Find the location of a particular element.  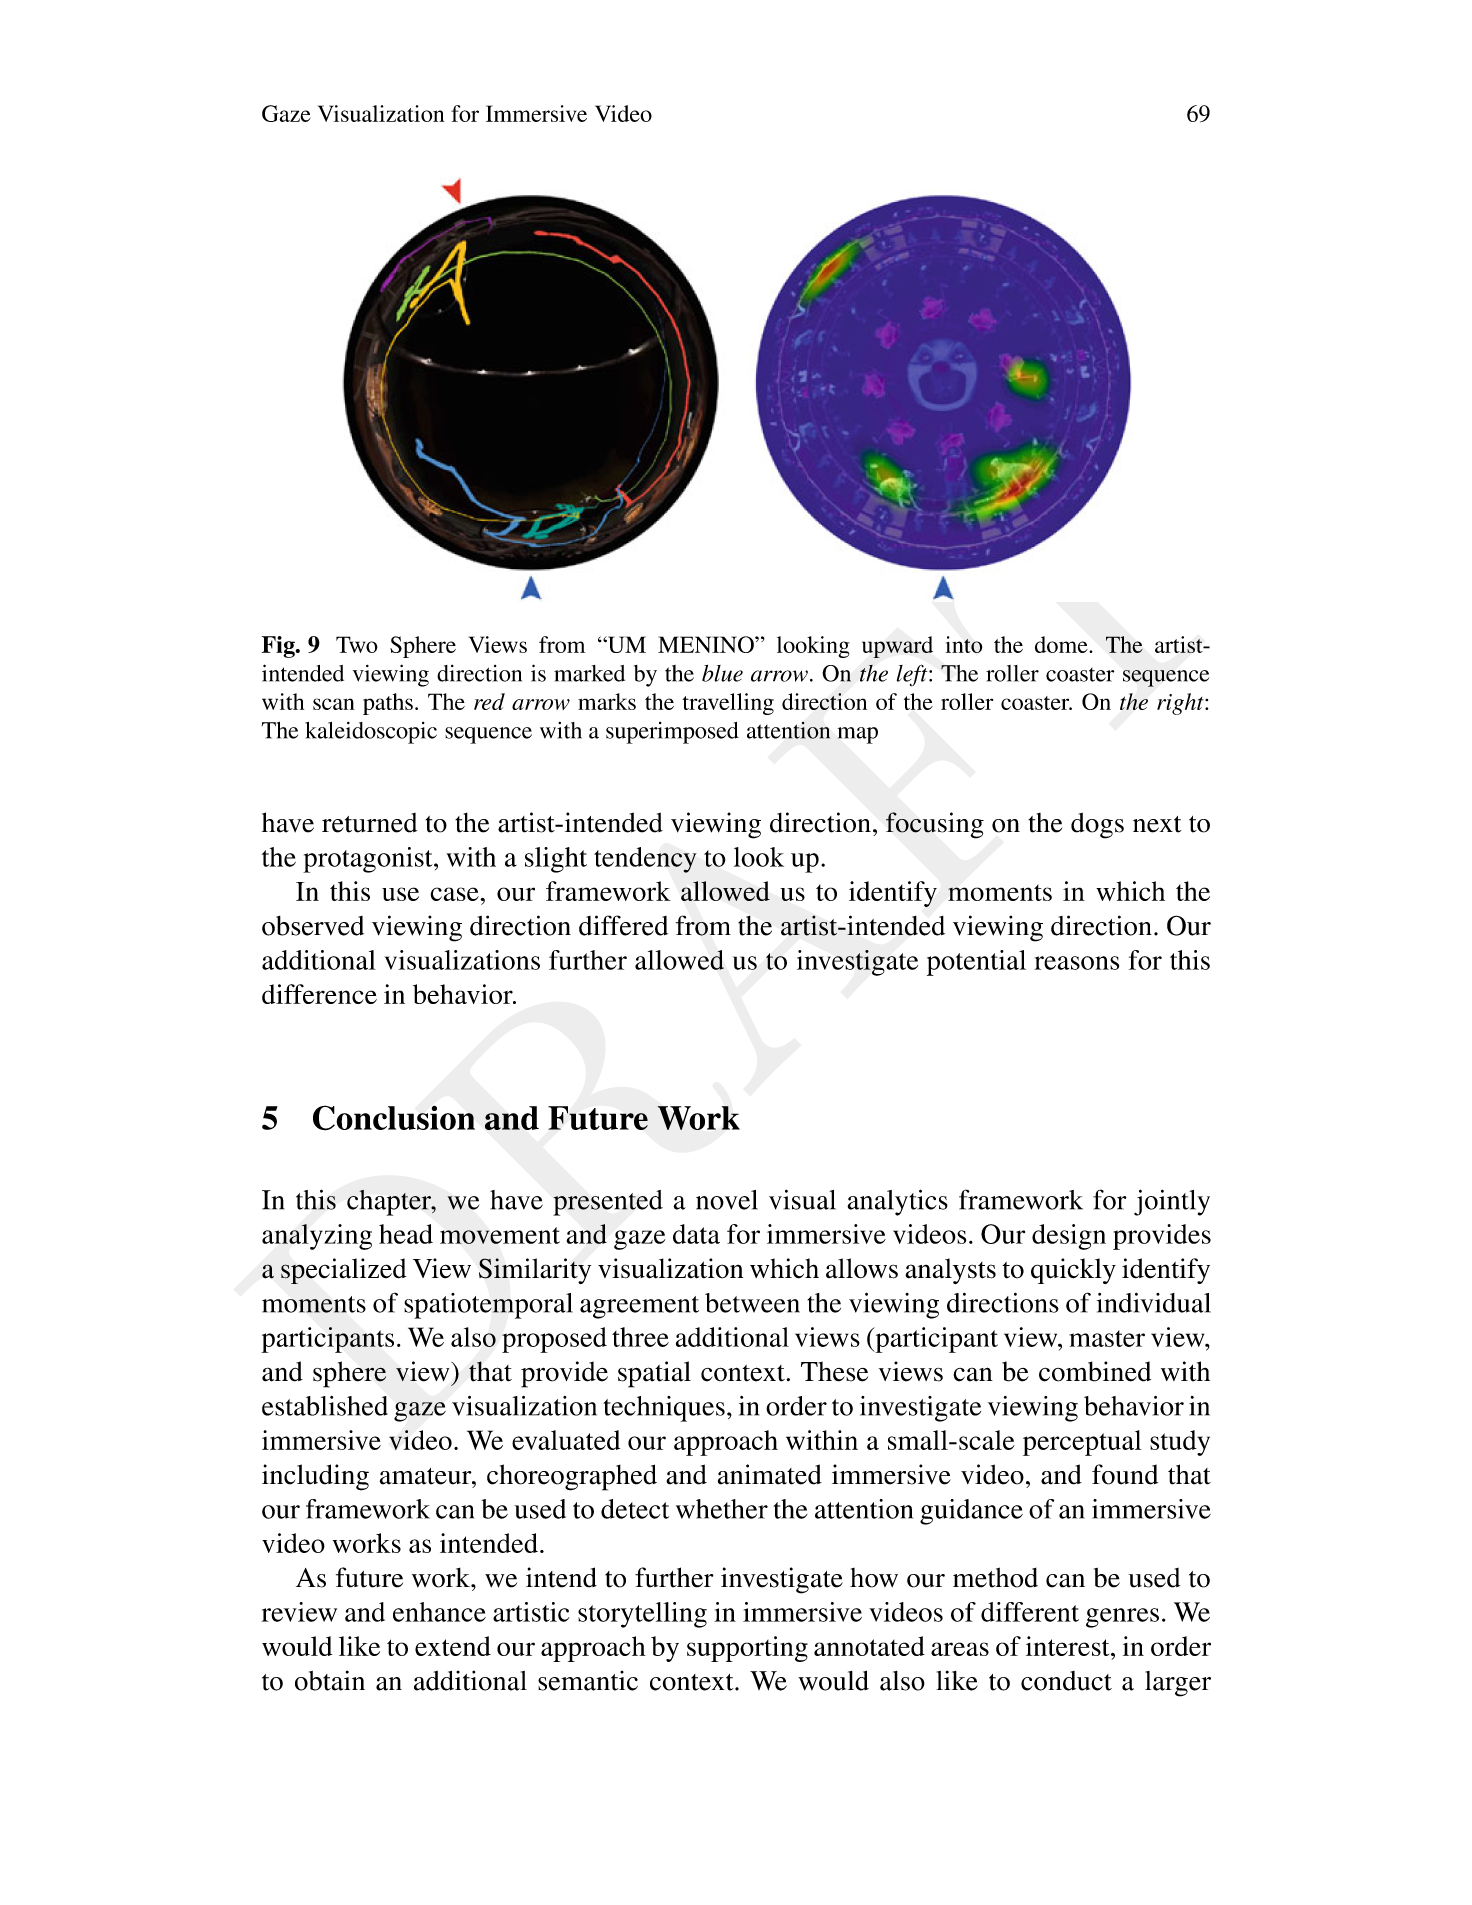

extend is located at coordinates (453, 1646).
